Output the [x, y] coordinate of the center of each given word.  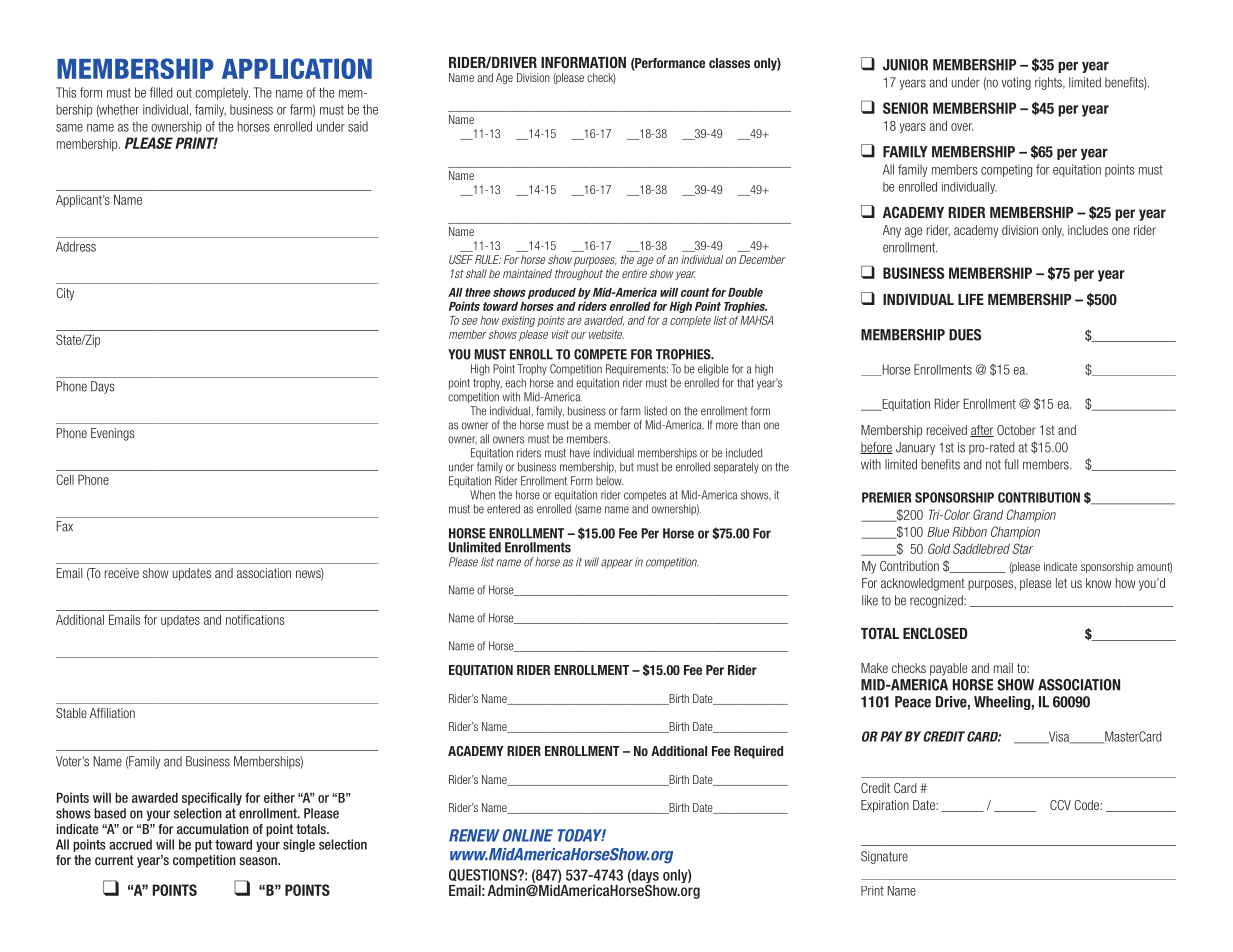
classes [729, 63]
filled [161, 92]
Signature [884, 857]
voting [1016, 83]
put [203, 846]
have [580, 453]
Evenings [112, 434]
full [1011, 464]
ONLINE [528, 835]
